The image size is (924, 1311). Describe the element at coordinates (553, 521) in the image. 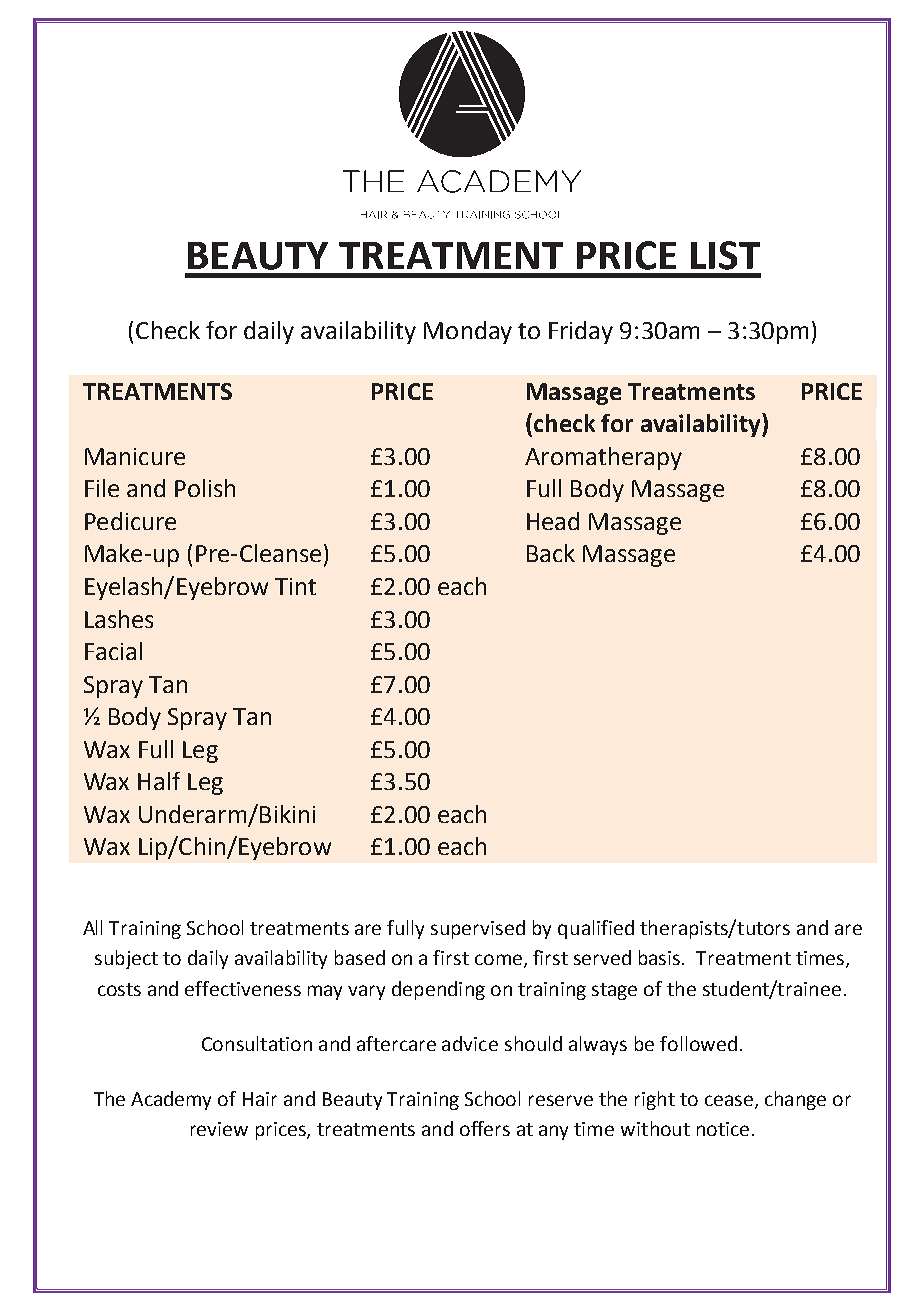

I see `Head` at that location.
